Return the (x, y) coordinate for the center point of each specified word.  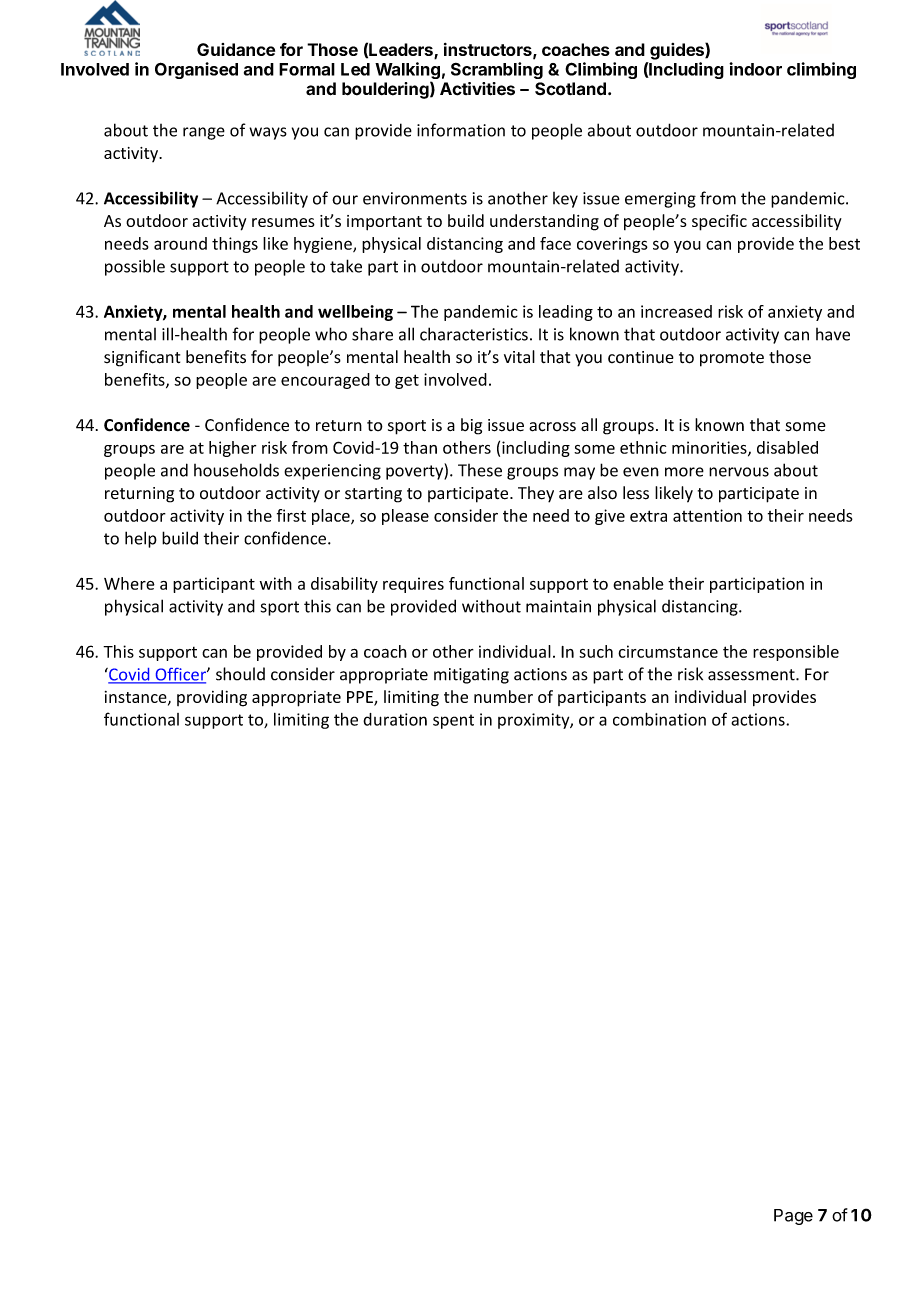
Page (793, 1217)
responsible (796, 653)
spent (453, 721)
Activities (477, 89)
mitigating (471, 676)
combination (659, 719)
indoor (755, 69)
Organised (196, 70)
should (240, 674)
